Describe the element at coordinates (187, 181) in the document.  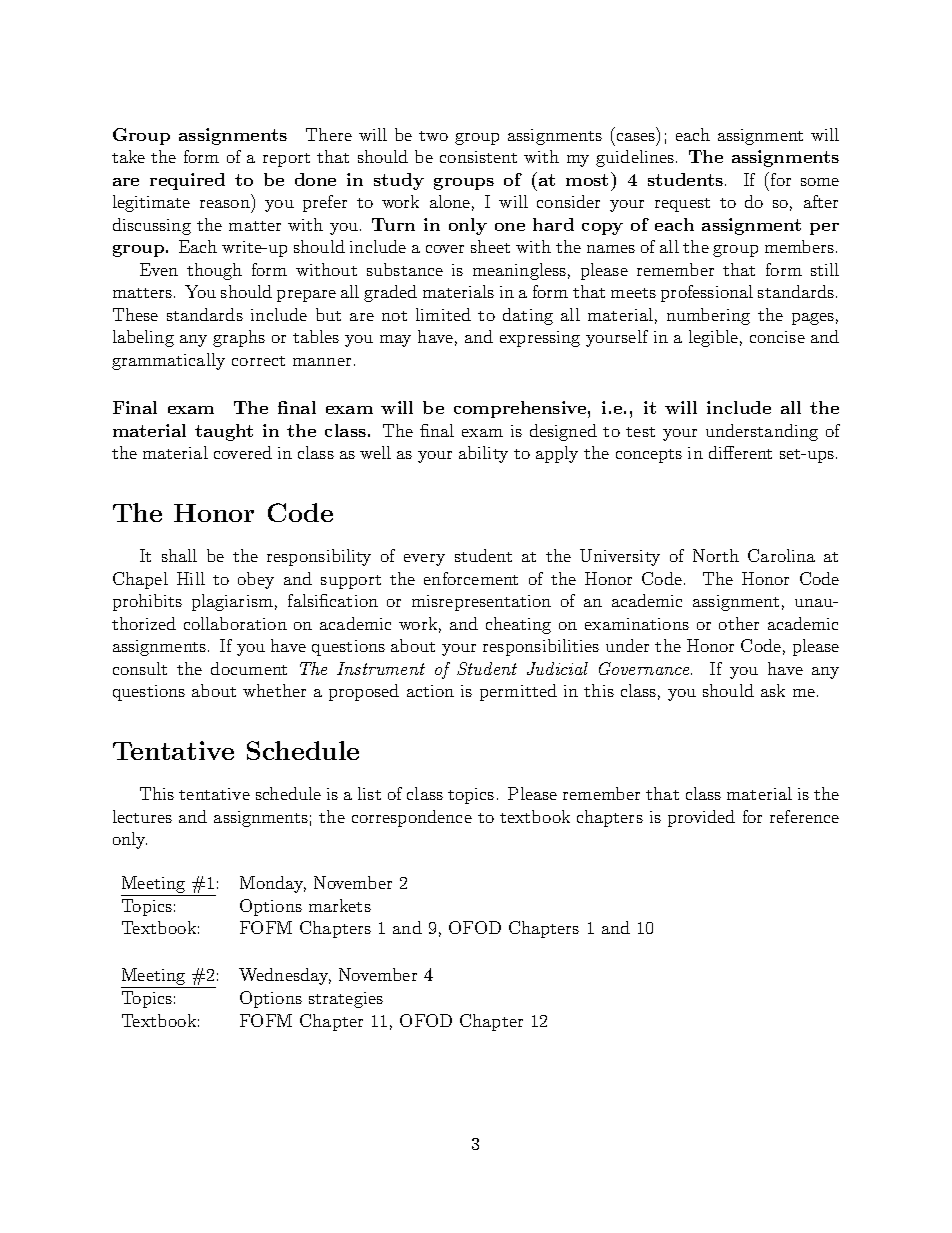
I see `required` at that location.
